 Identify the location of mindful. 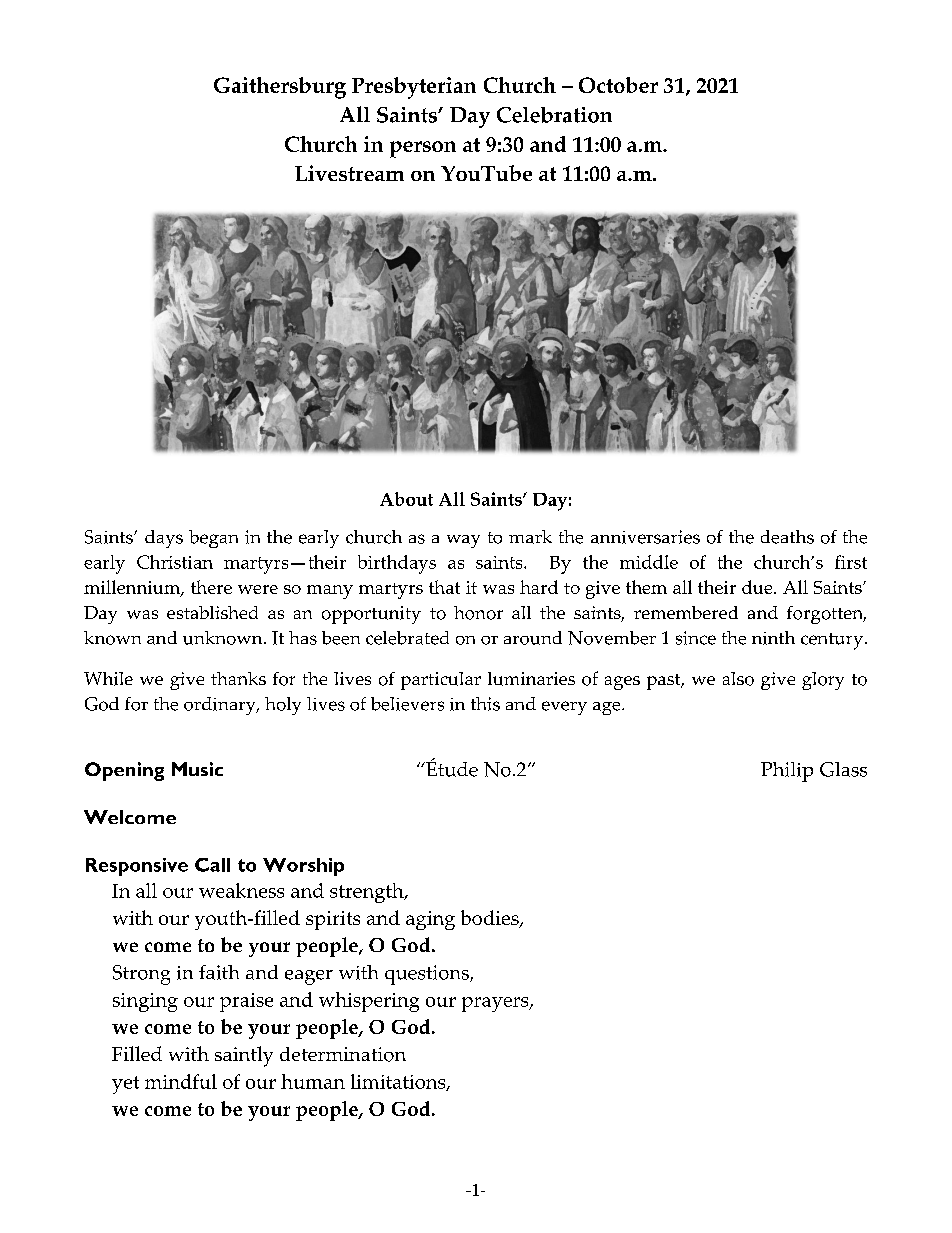
(181, 1081).
